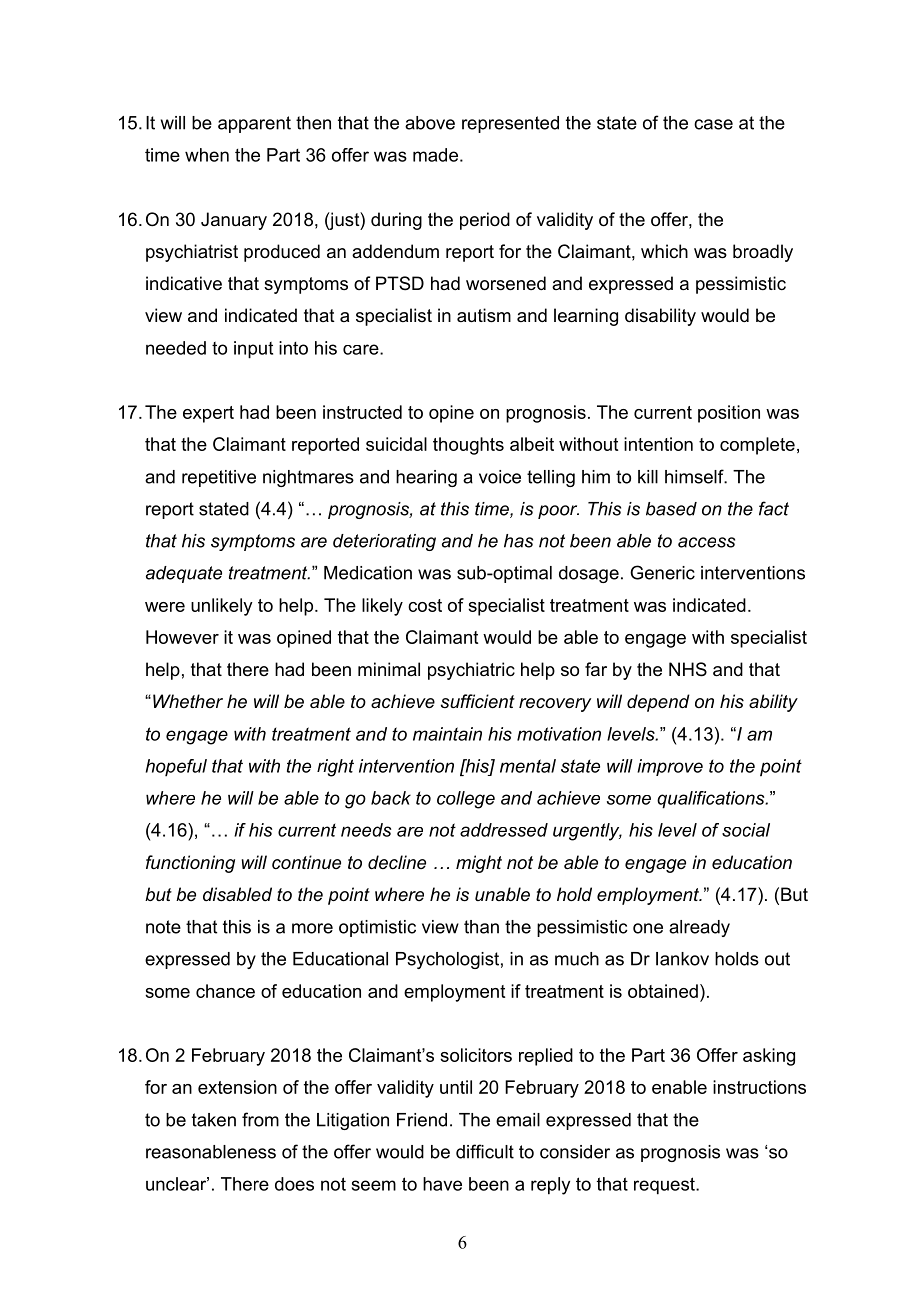 Image resolution: width=924 pixels, height=1308 pixels. What do you see at coordinates (688, 669) in the image?
I see `NHS` at bounding box center [688, 669].
